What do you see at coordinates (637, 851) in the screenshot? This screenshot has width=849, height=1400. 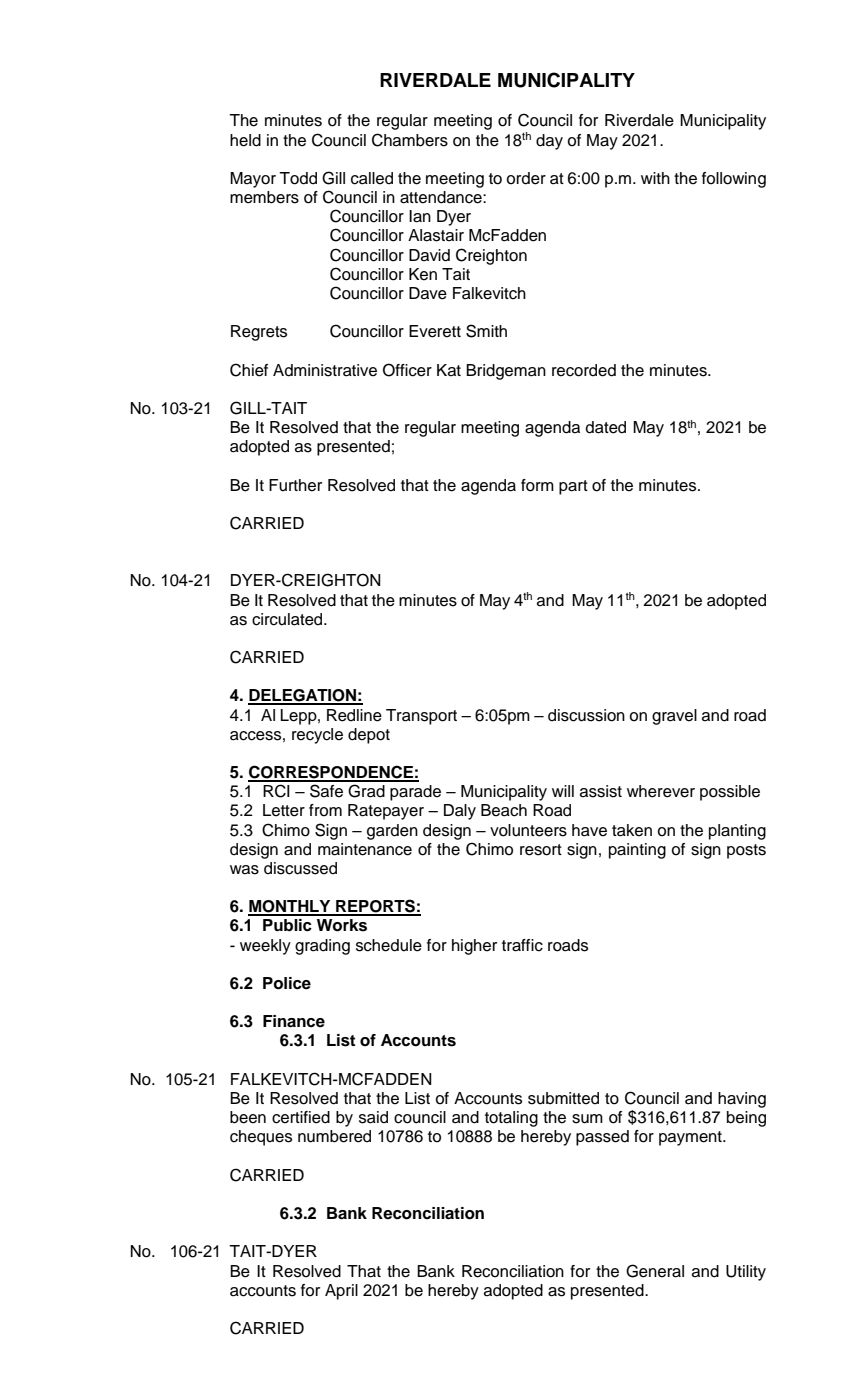 I see `painting` at bounding box center [637, 851].
